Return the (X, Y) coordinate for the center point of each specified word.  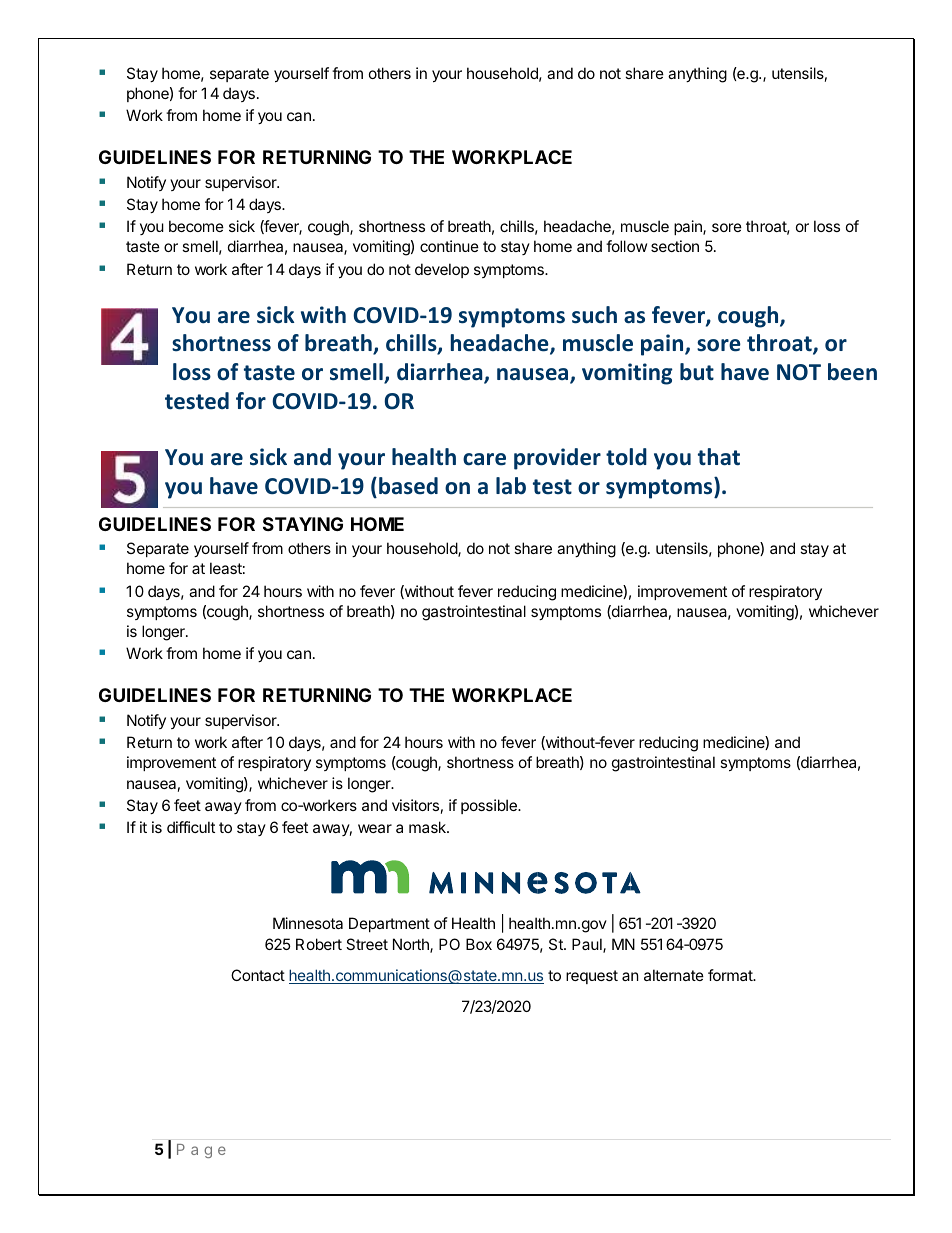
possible (490, 806)
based (408, 486)
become (196, 226)
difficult (191, 827)
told (626, 457)
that (719, 457)
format (731, 975)
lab (511, 486)
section (675, 246)
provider (557, 459)
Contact (258, 975)
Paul (588, 945)
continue (449, 246)
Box (479, 944)
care (484, 459)
